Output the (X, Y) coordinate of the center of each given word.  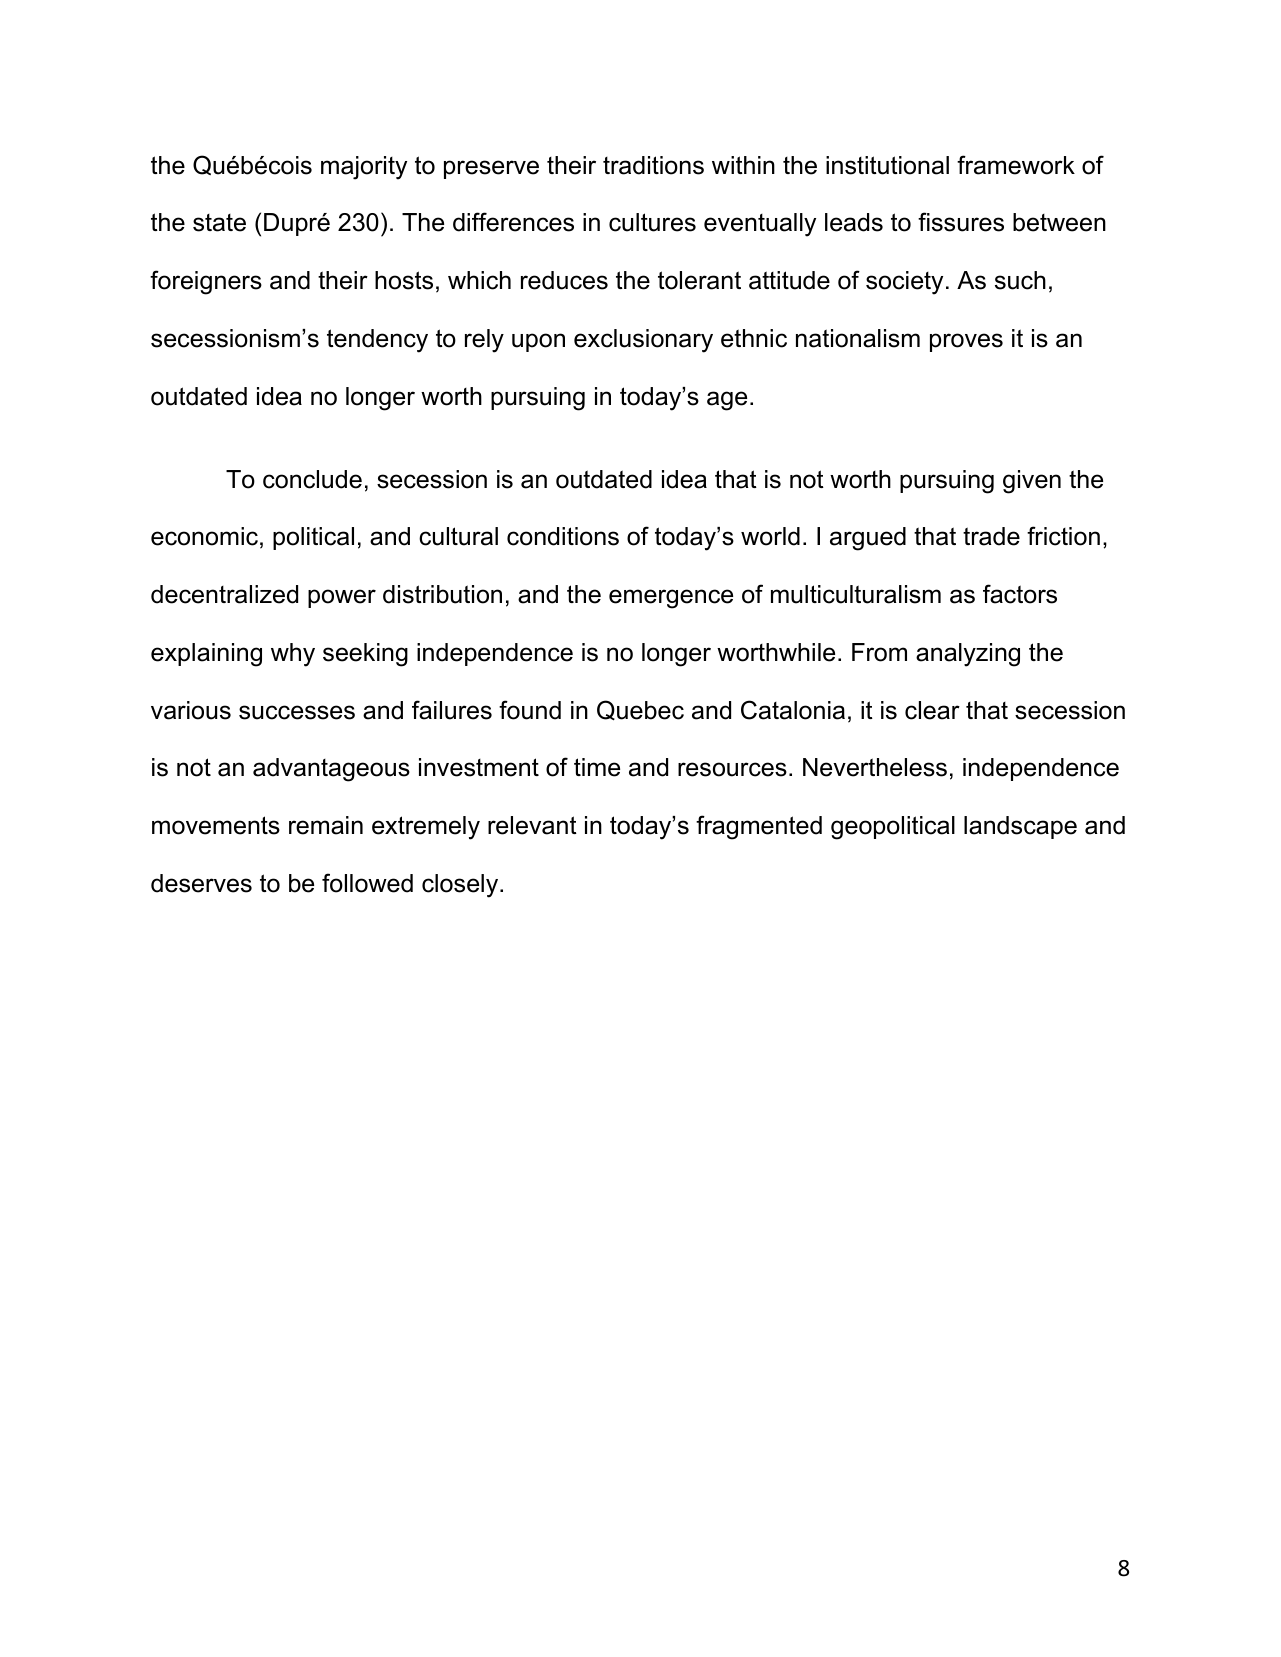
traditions (653, 165)
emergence (671, 599)
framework (1016, 165)
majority (364, 168)
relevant (532, 825)
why (293, 655)
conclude (312, 479)
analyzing (968, 655)
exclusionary (643, 341)
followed (367, 883)
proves (966, 342)
